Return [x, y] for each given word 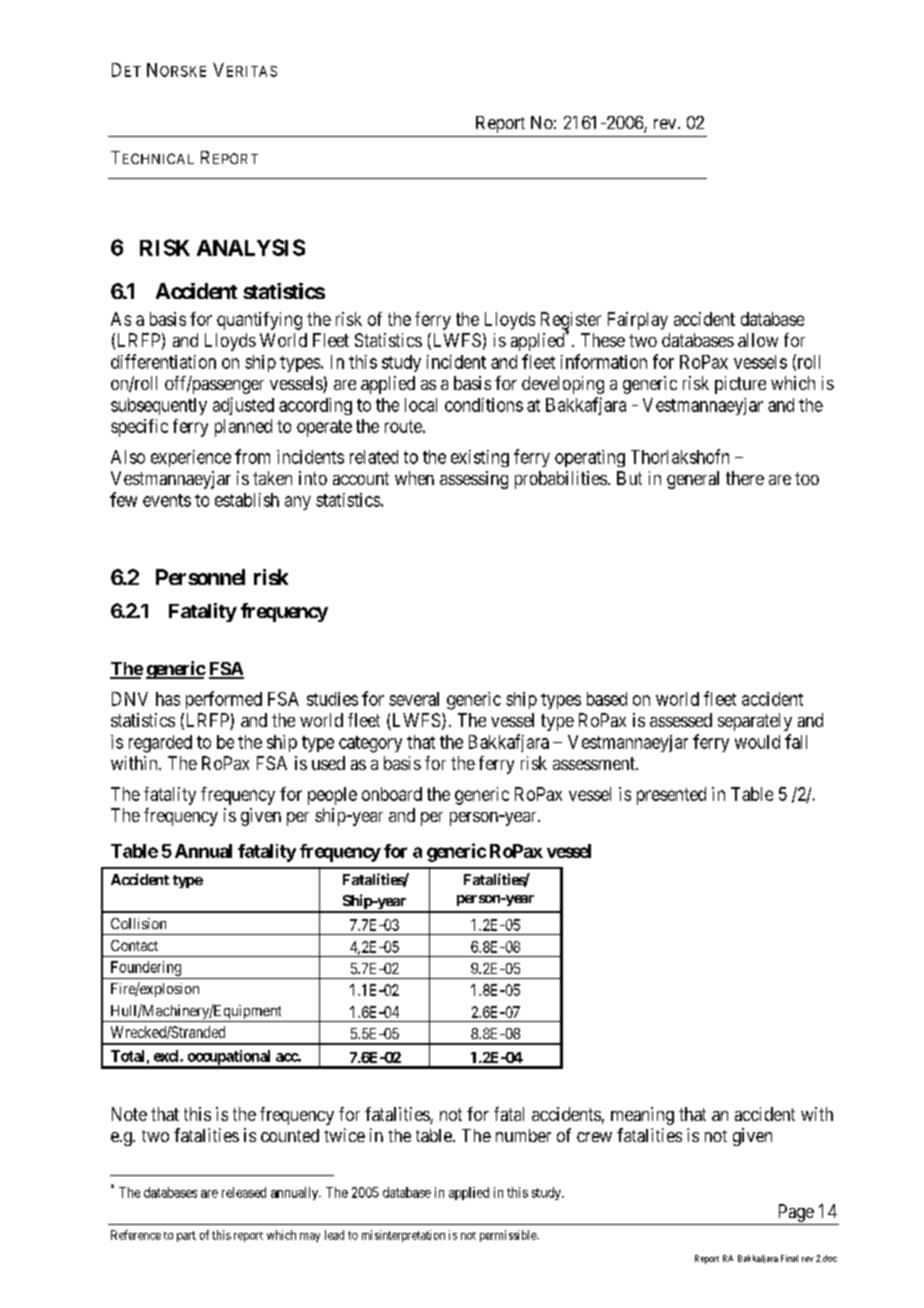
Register [571, 322]
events [167, 500]
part [186, 1236]
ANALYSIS [251, 247]
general [693, 480]
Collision [138, 923]
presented [671, 796]
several [414, 699]
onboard [392, 794]
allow [758, 340]
